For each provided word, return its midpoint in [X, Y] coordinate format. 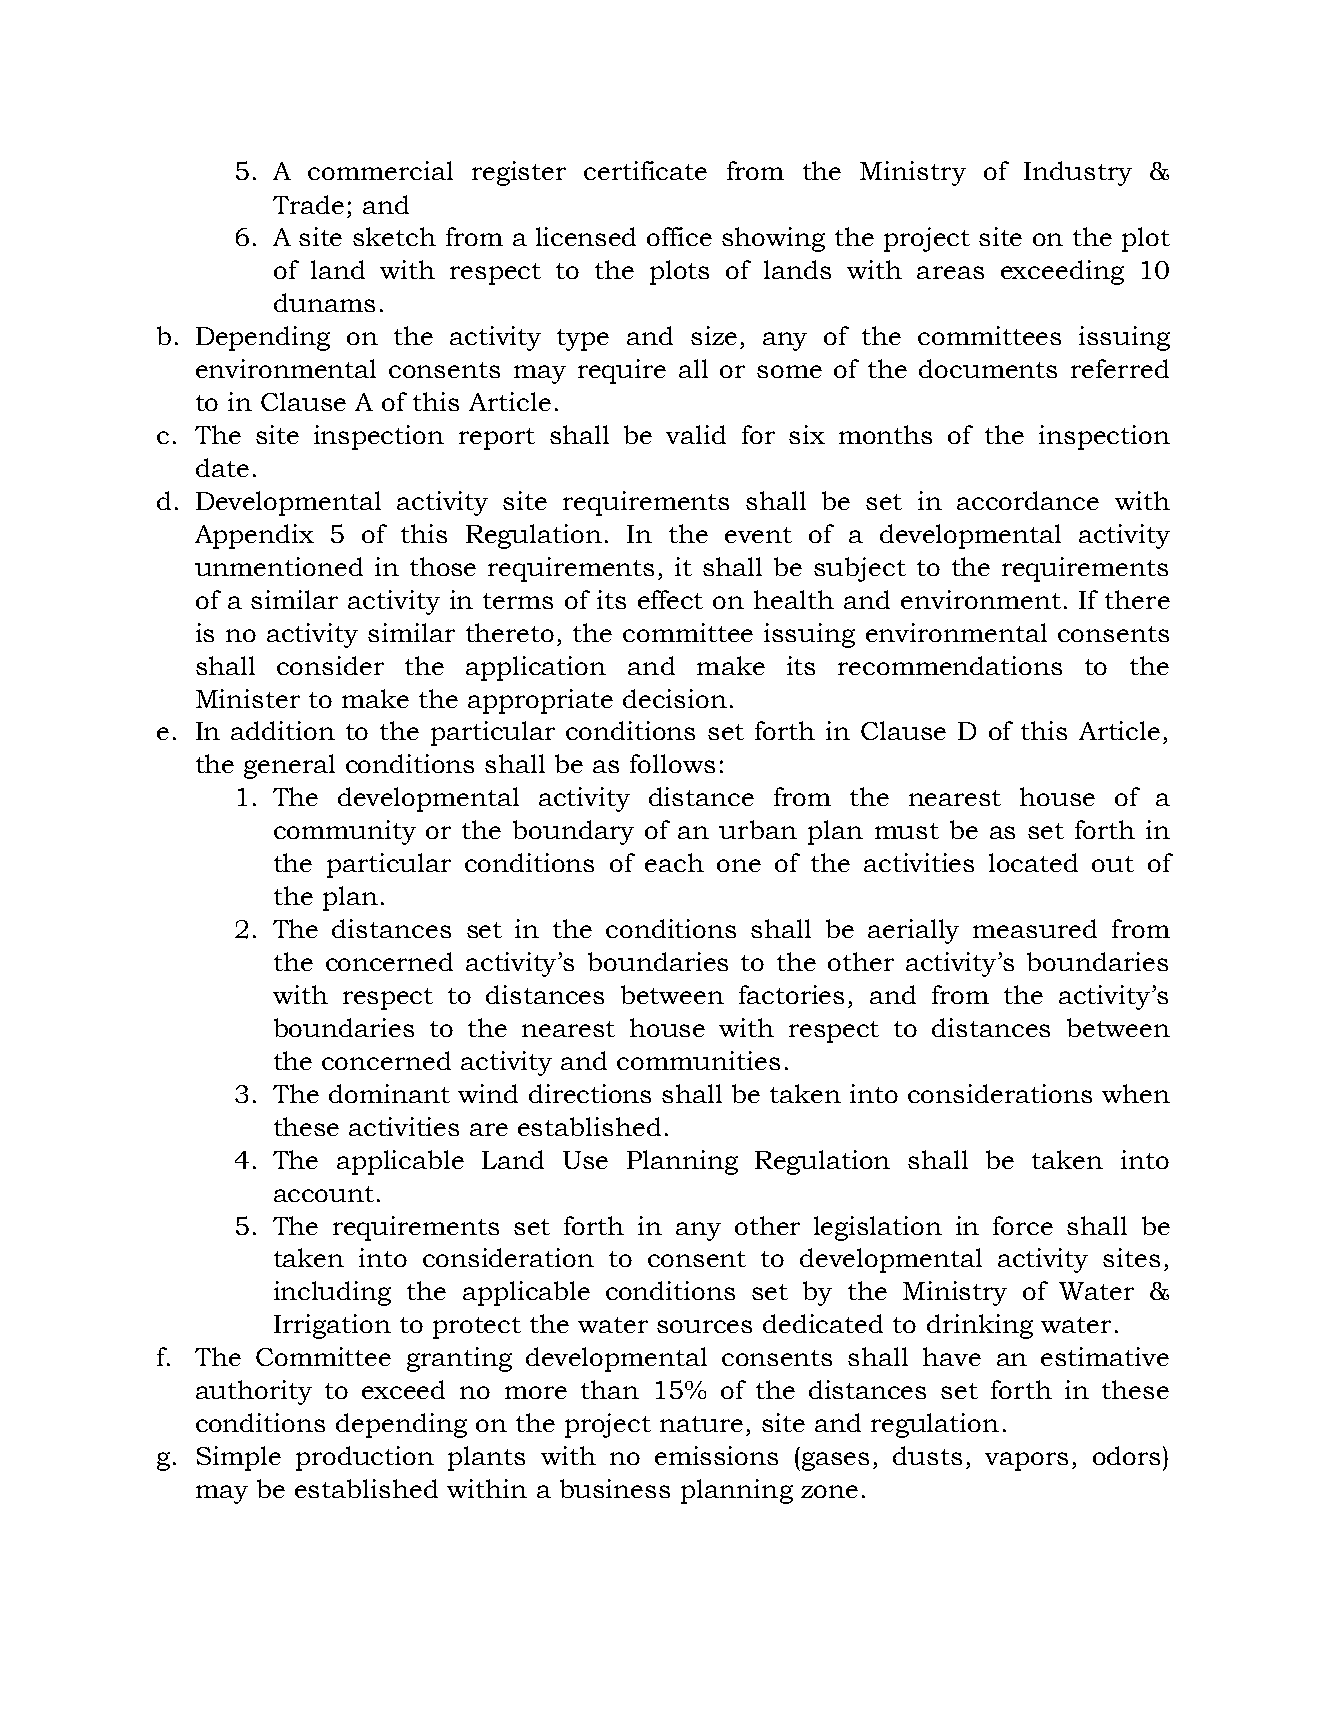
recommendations [950, 665]
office [679, 236]
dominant [389, 1093]
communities [698, 1060]
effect [670, 599]
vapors [1026, 1461]
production [365, 1458]
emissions [716, 1455]
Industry [1078, 173]
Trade [308, 204]
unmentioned [279, 566]
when [1136, 1093]
